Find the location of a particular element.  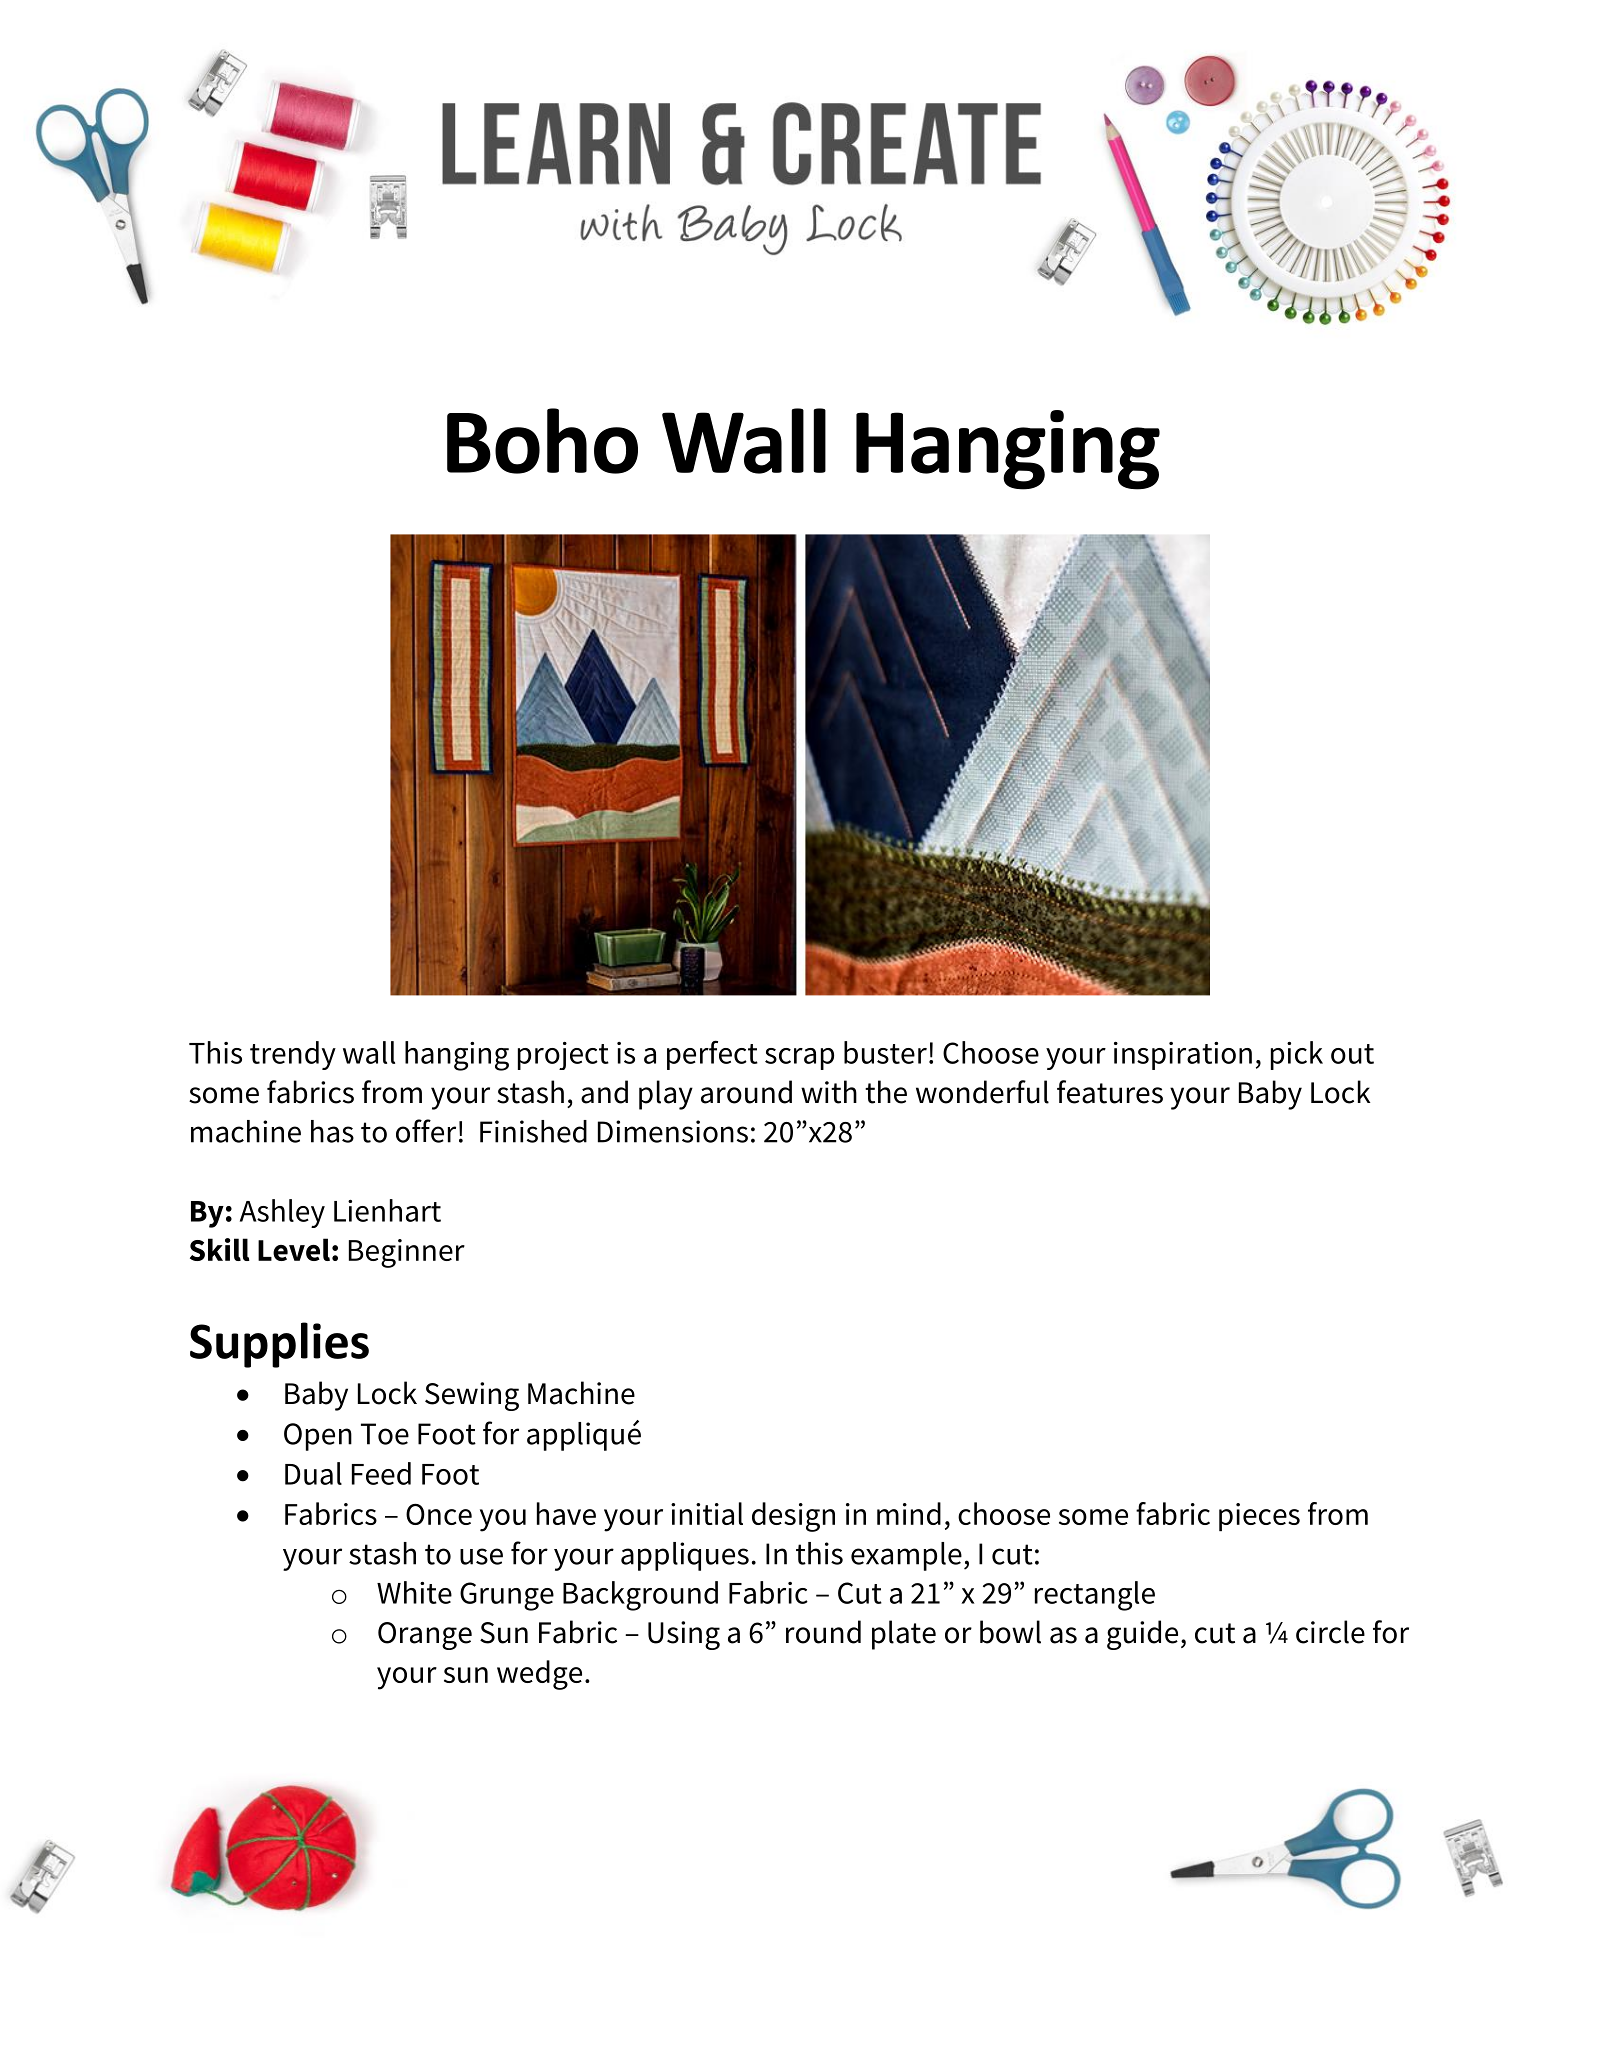

Using is located at coordinates (684, 1635).
